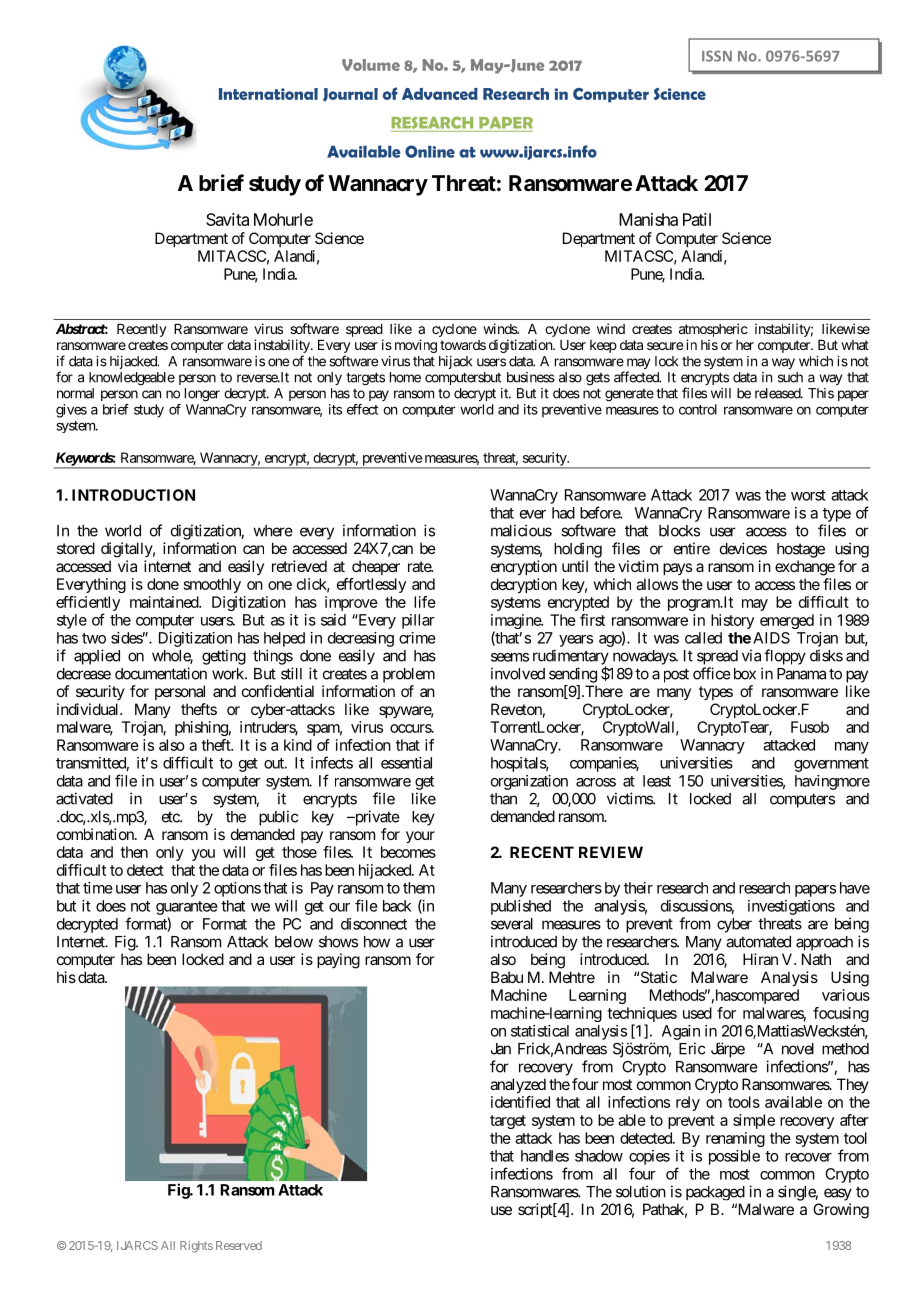 The height and width of the document is (1308, 924). What do you see at coordinates (440, 94) in the document?
I see `Advanced` at bounding box center [440, 94].
